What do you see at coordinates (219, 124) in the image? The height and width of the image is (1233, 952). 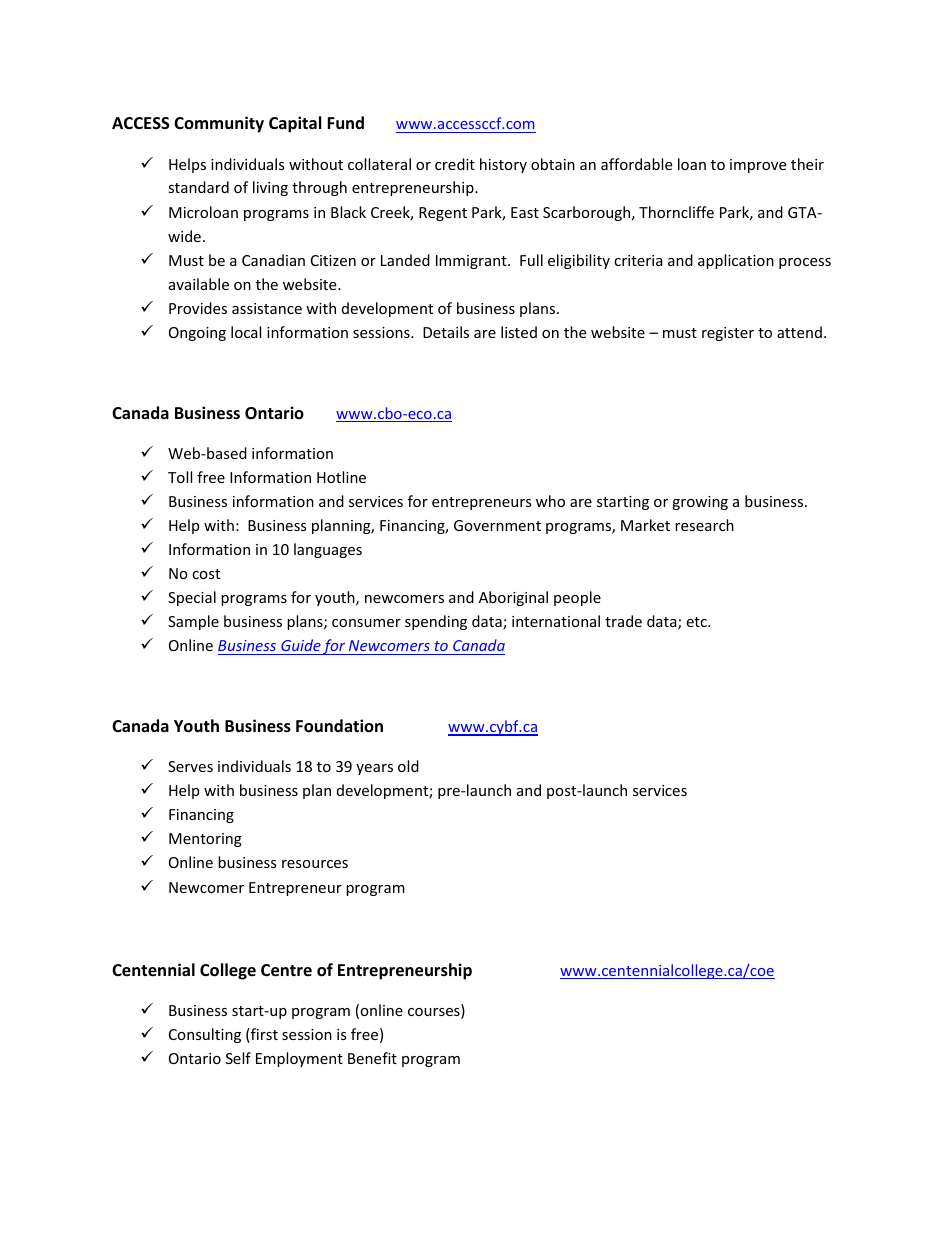 I see `Community` at bounding box center [219, 124].
